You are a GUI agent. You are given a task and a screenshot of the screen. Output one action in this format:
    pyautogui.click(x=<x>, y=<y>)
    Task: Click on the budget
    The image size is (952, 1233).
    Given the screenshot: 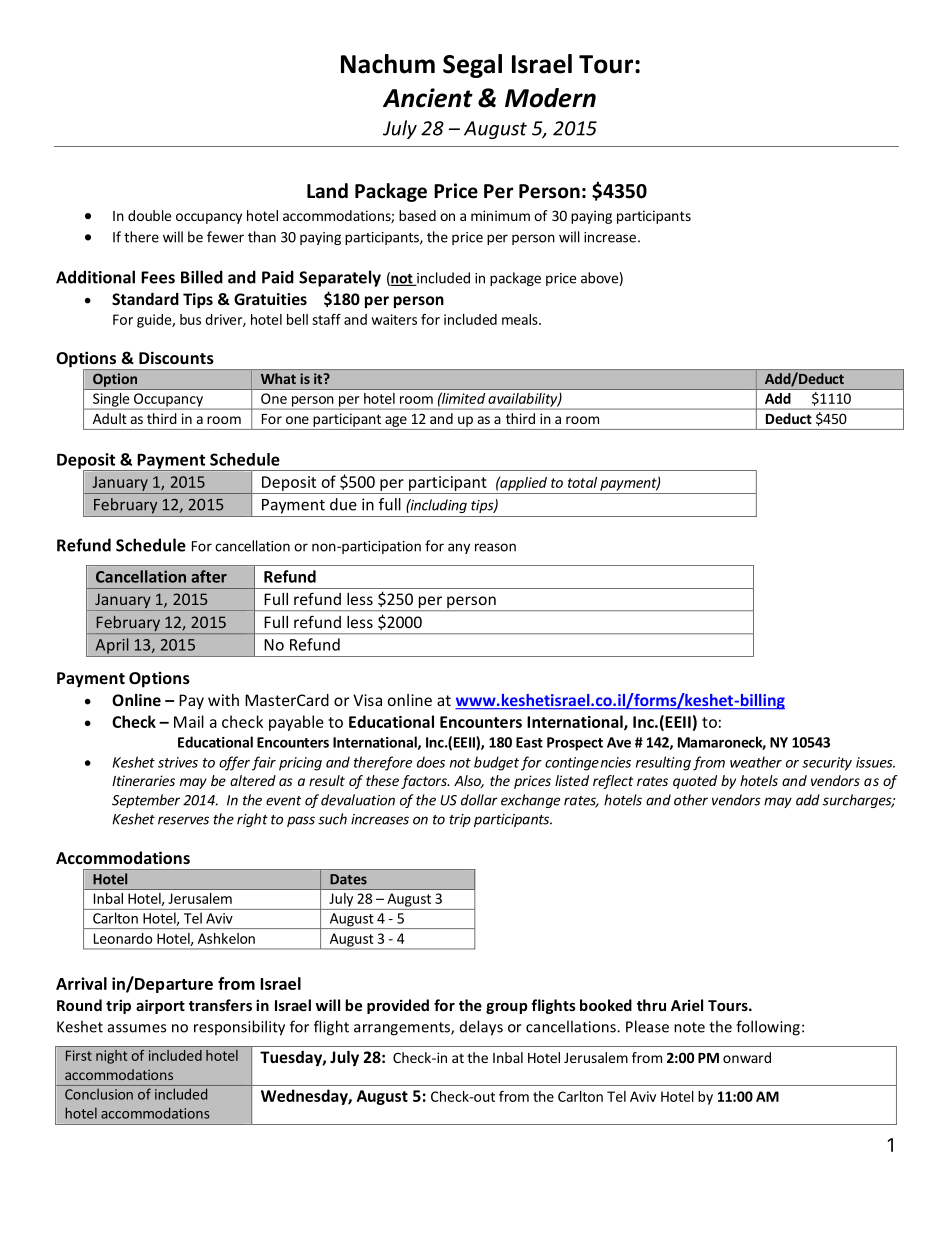 What is the action you would take?
    pyautogui.click(x=496, y=763)
